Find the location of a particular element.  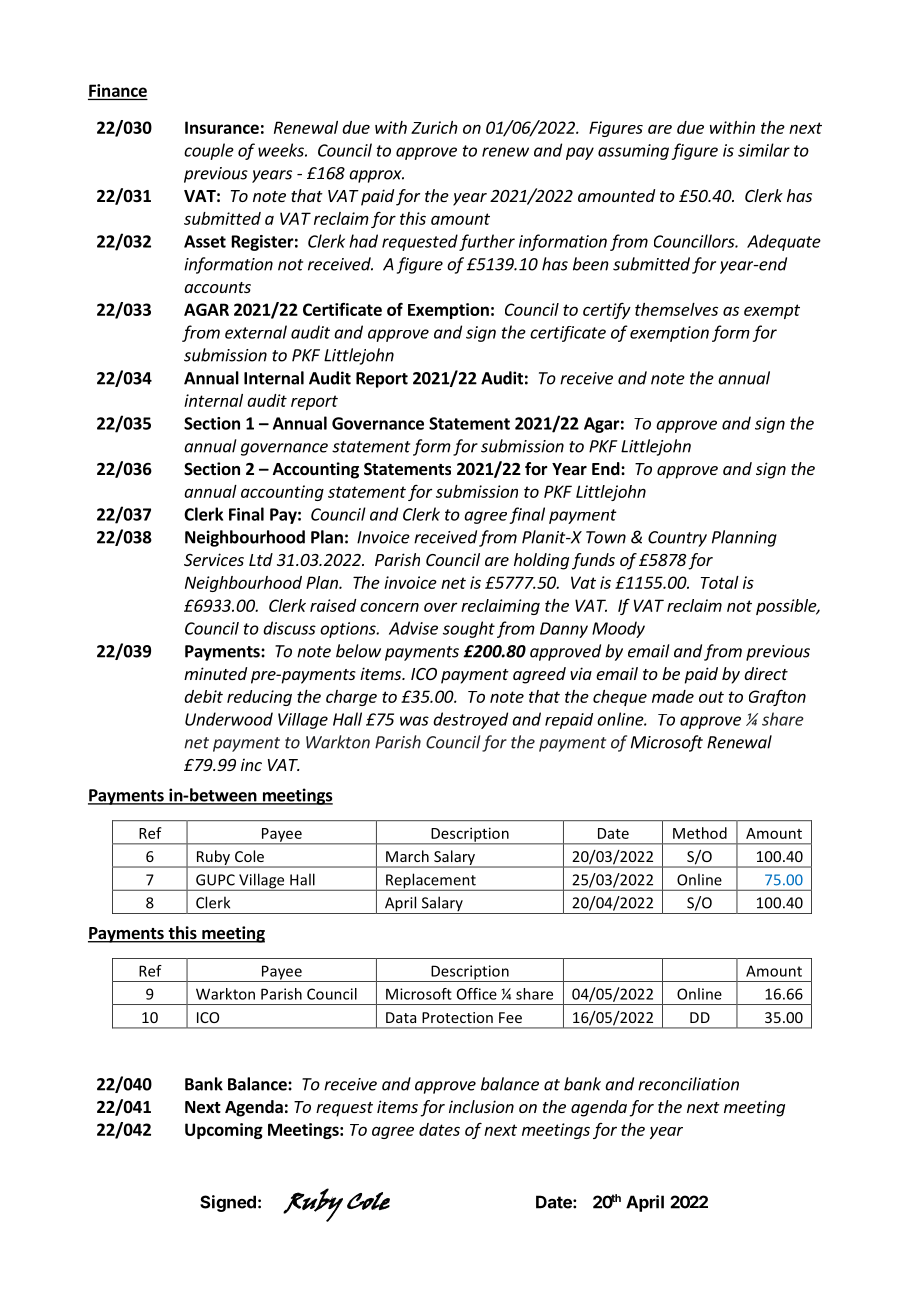

destroyed is located at coordinates (470, 720).
